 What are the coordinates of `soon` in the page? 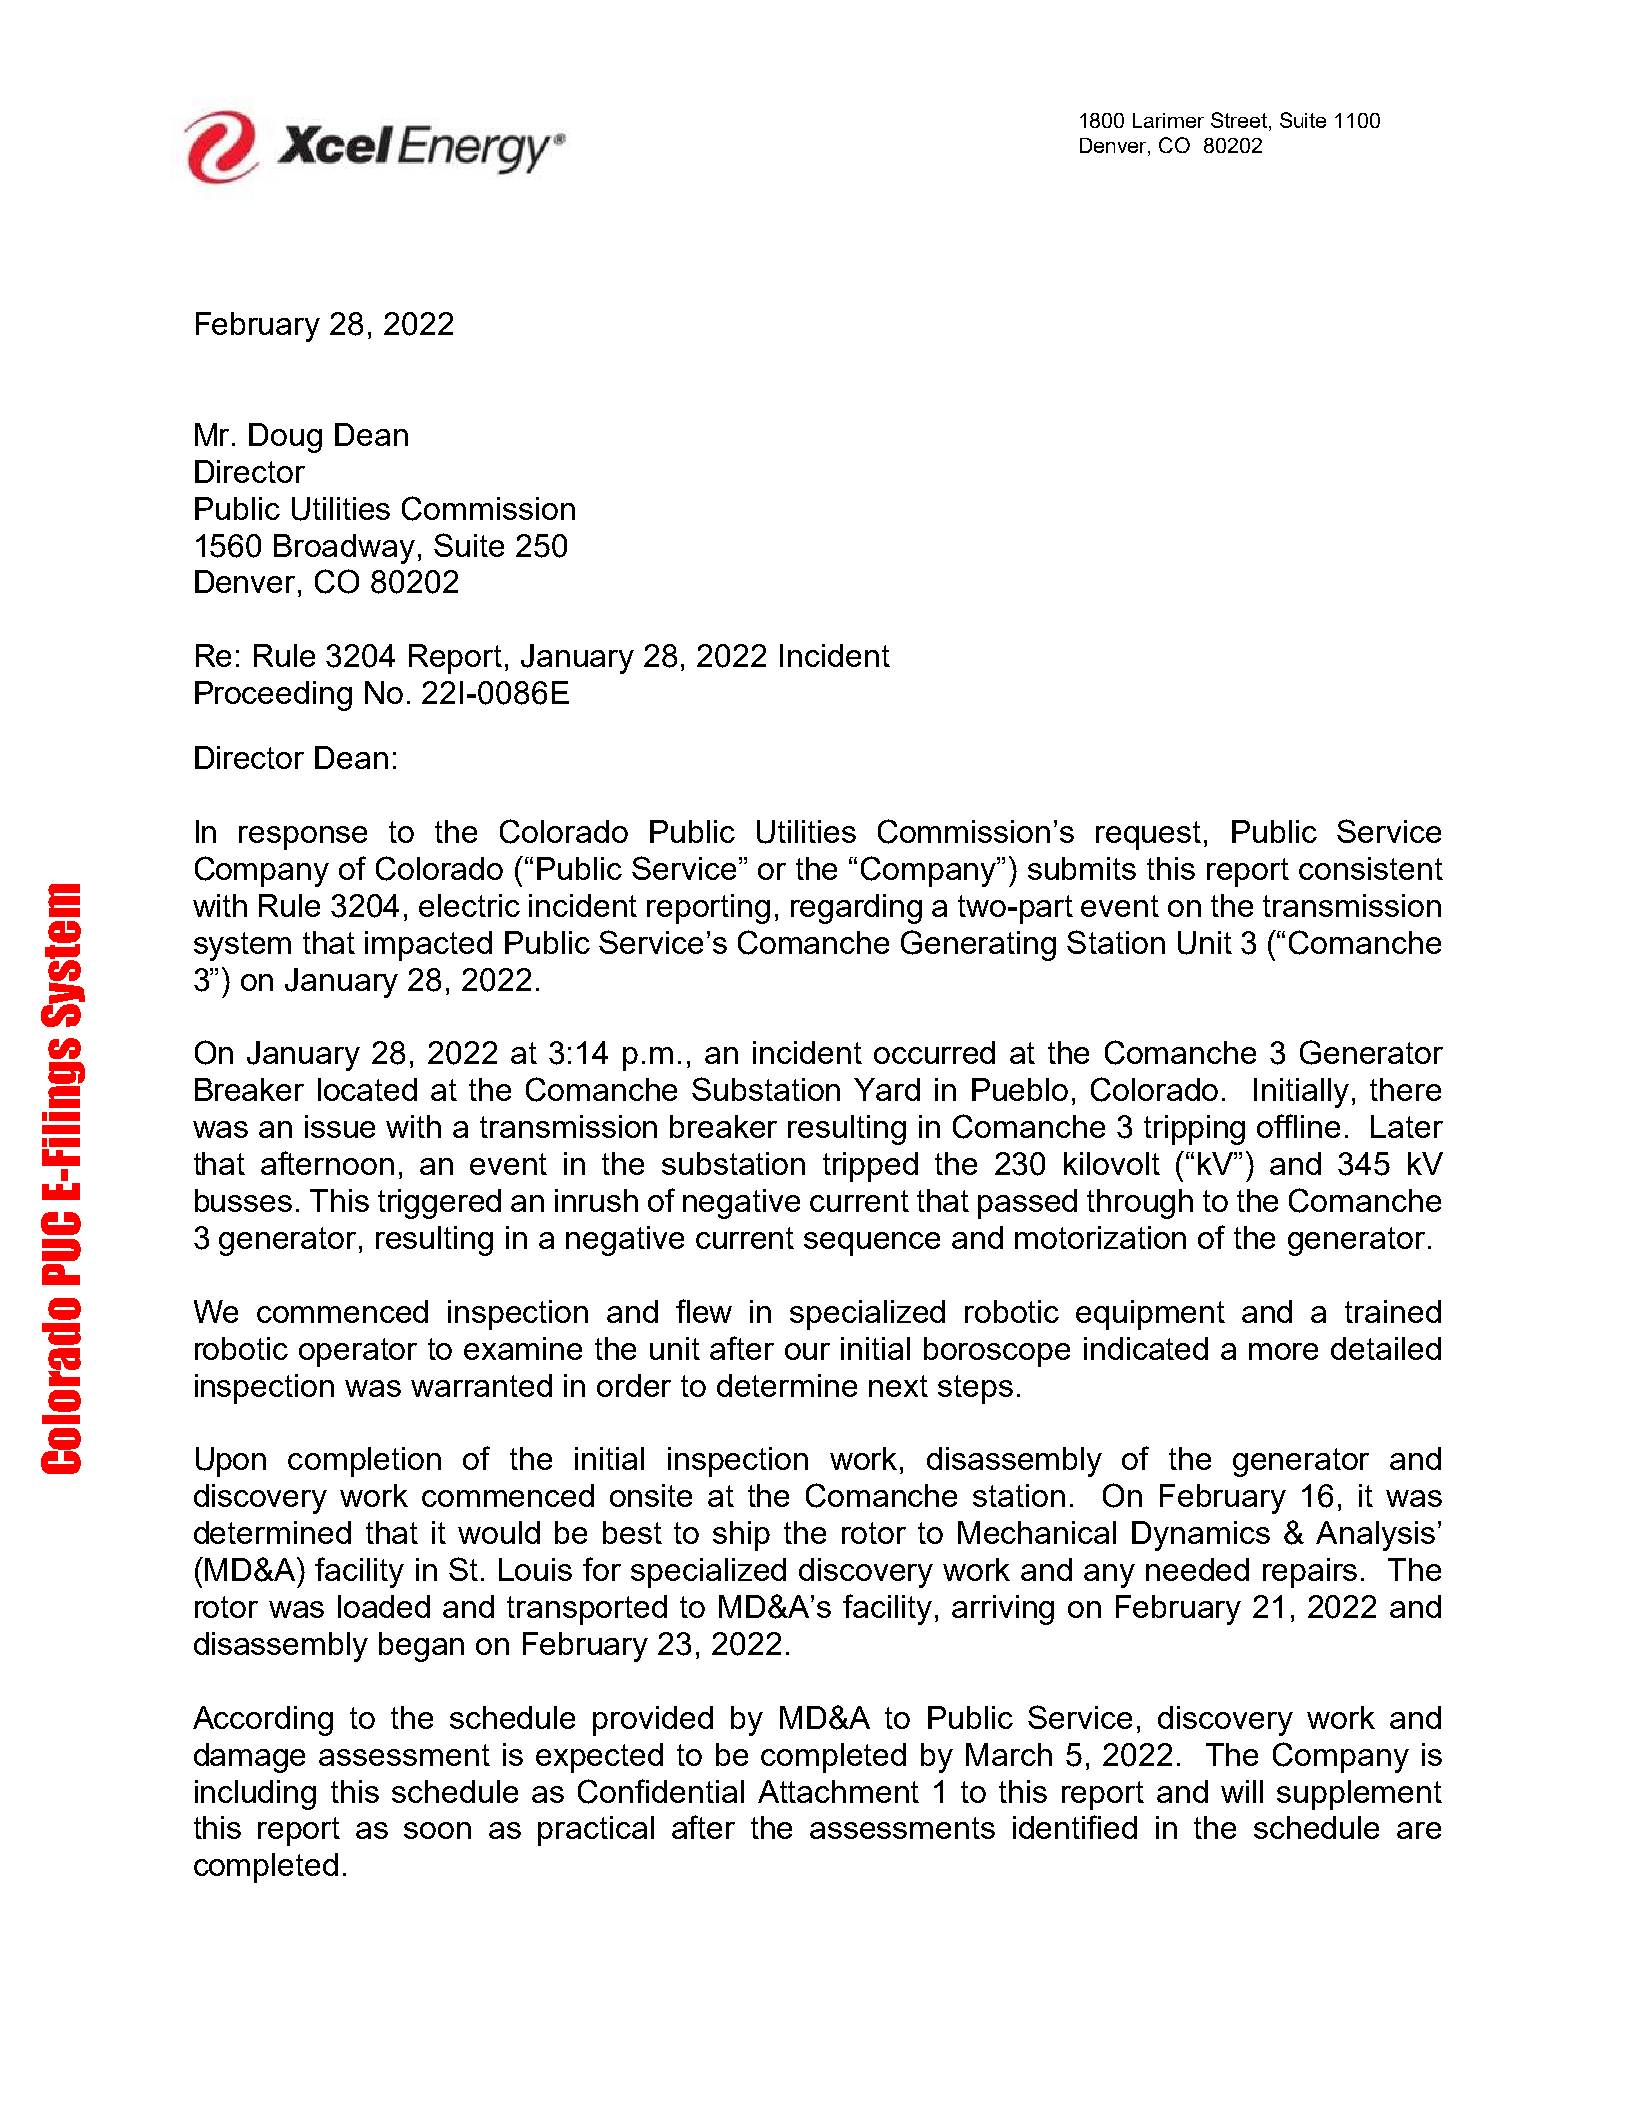 It's located at (437, 1830).
